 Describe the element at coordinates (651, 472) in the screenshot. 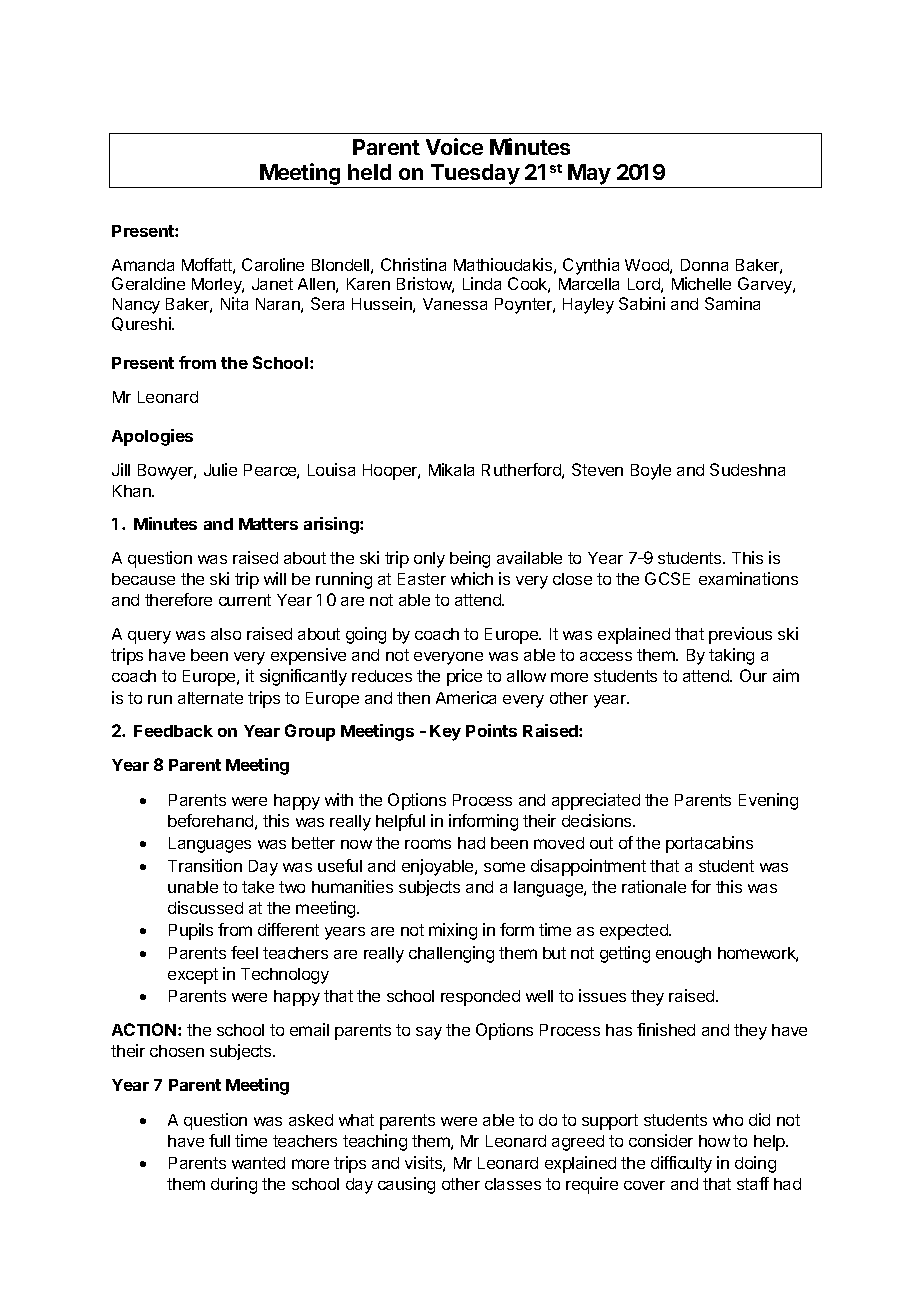

I see `Boyle` at that location.
